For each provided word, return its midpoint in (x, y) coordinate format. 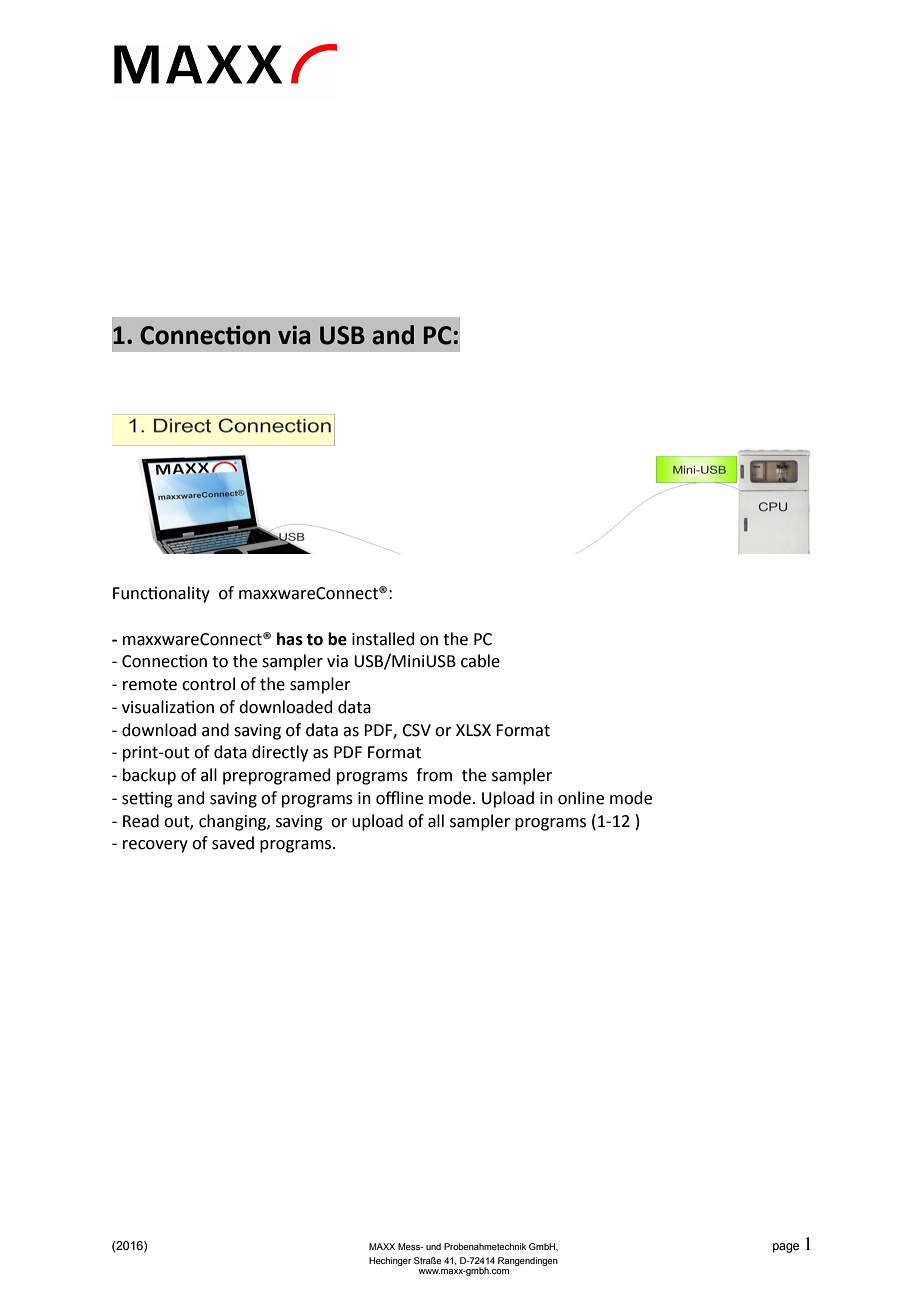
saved (233, 843)
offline (399, 798)
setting (147, 800)
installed (383, 639)
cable (480, 661)
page (786, 1248)
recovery (155, 846)
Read (141, 821)
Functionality (161, 594)
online (581, 798)
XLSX (473, 730)
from (434, 775)
